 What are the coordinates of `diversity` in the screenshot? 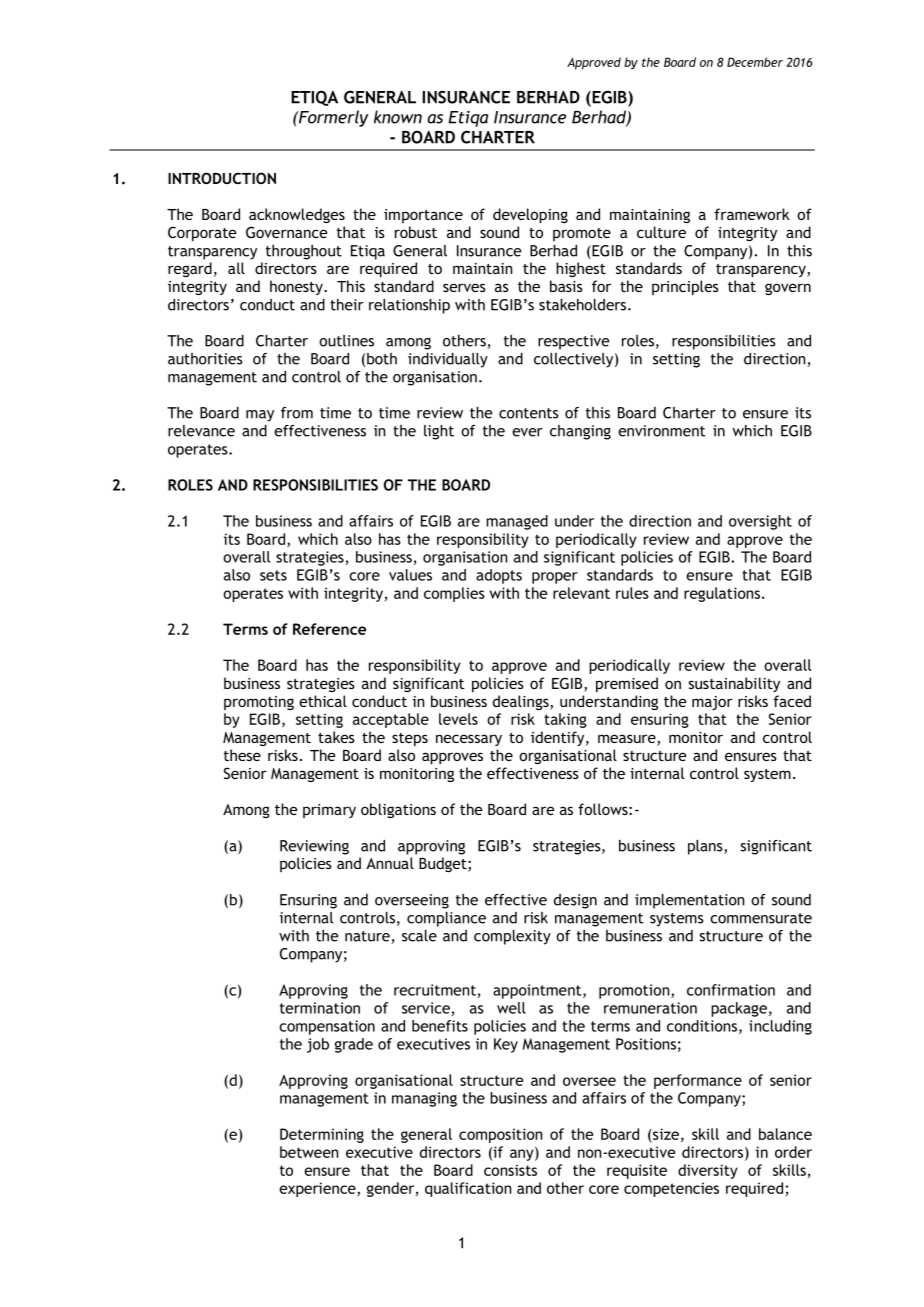 It's located at (708, 1171).
